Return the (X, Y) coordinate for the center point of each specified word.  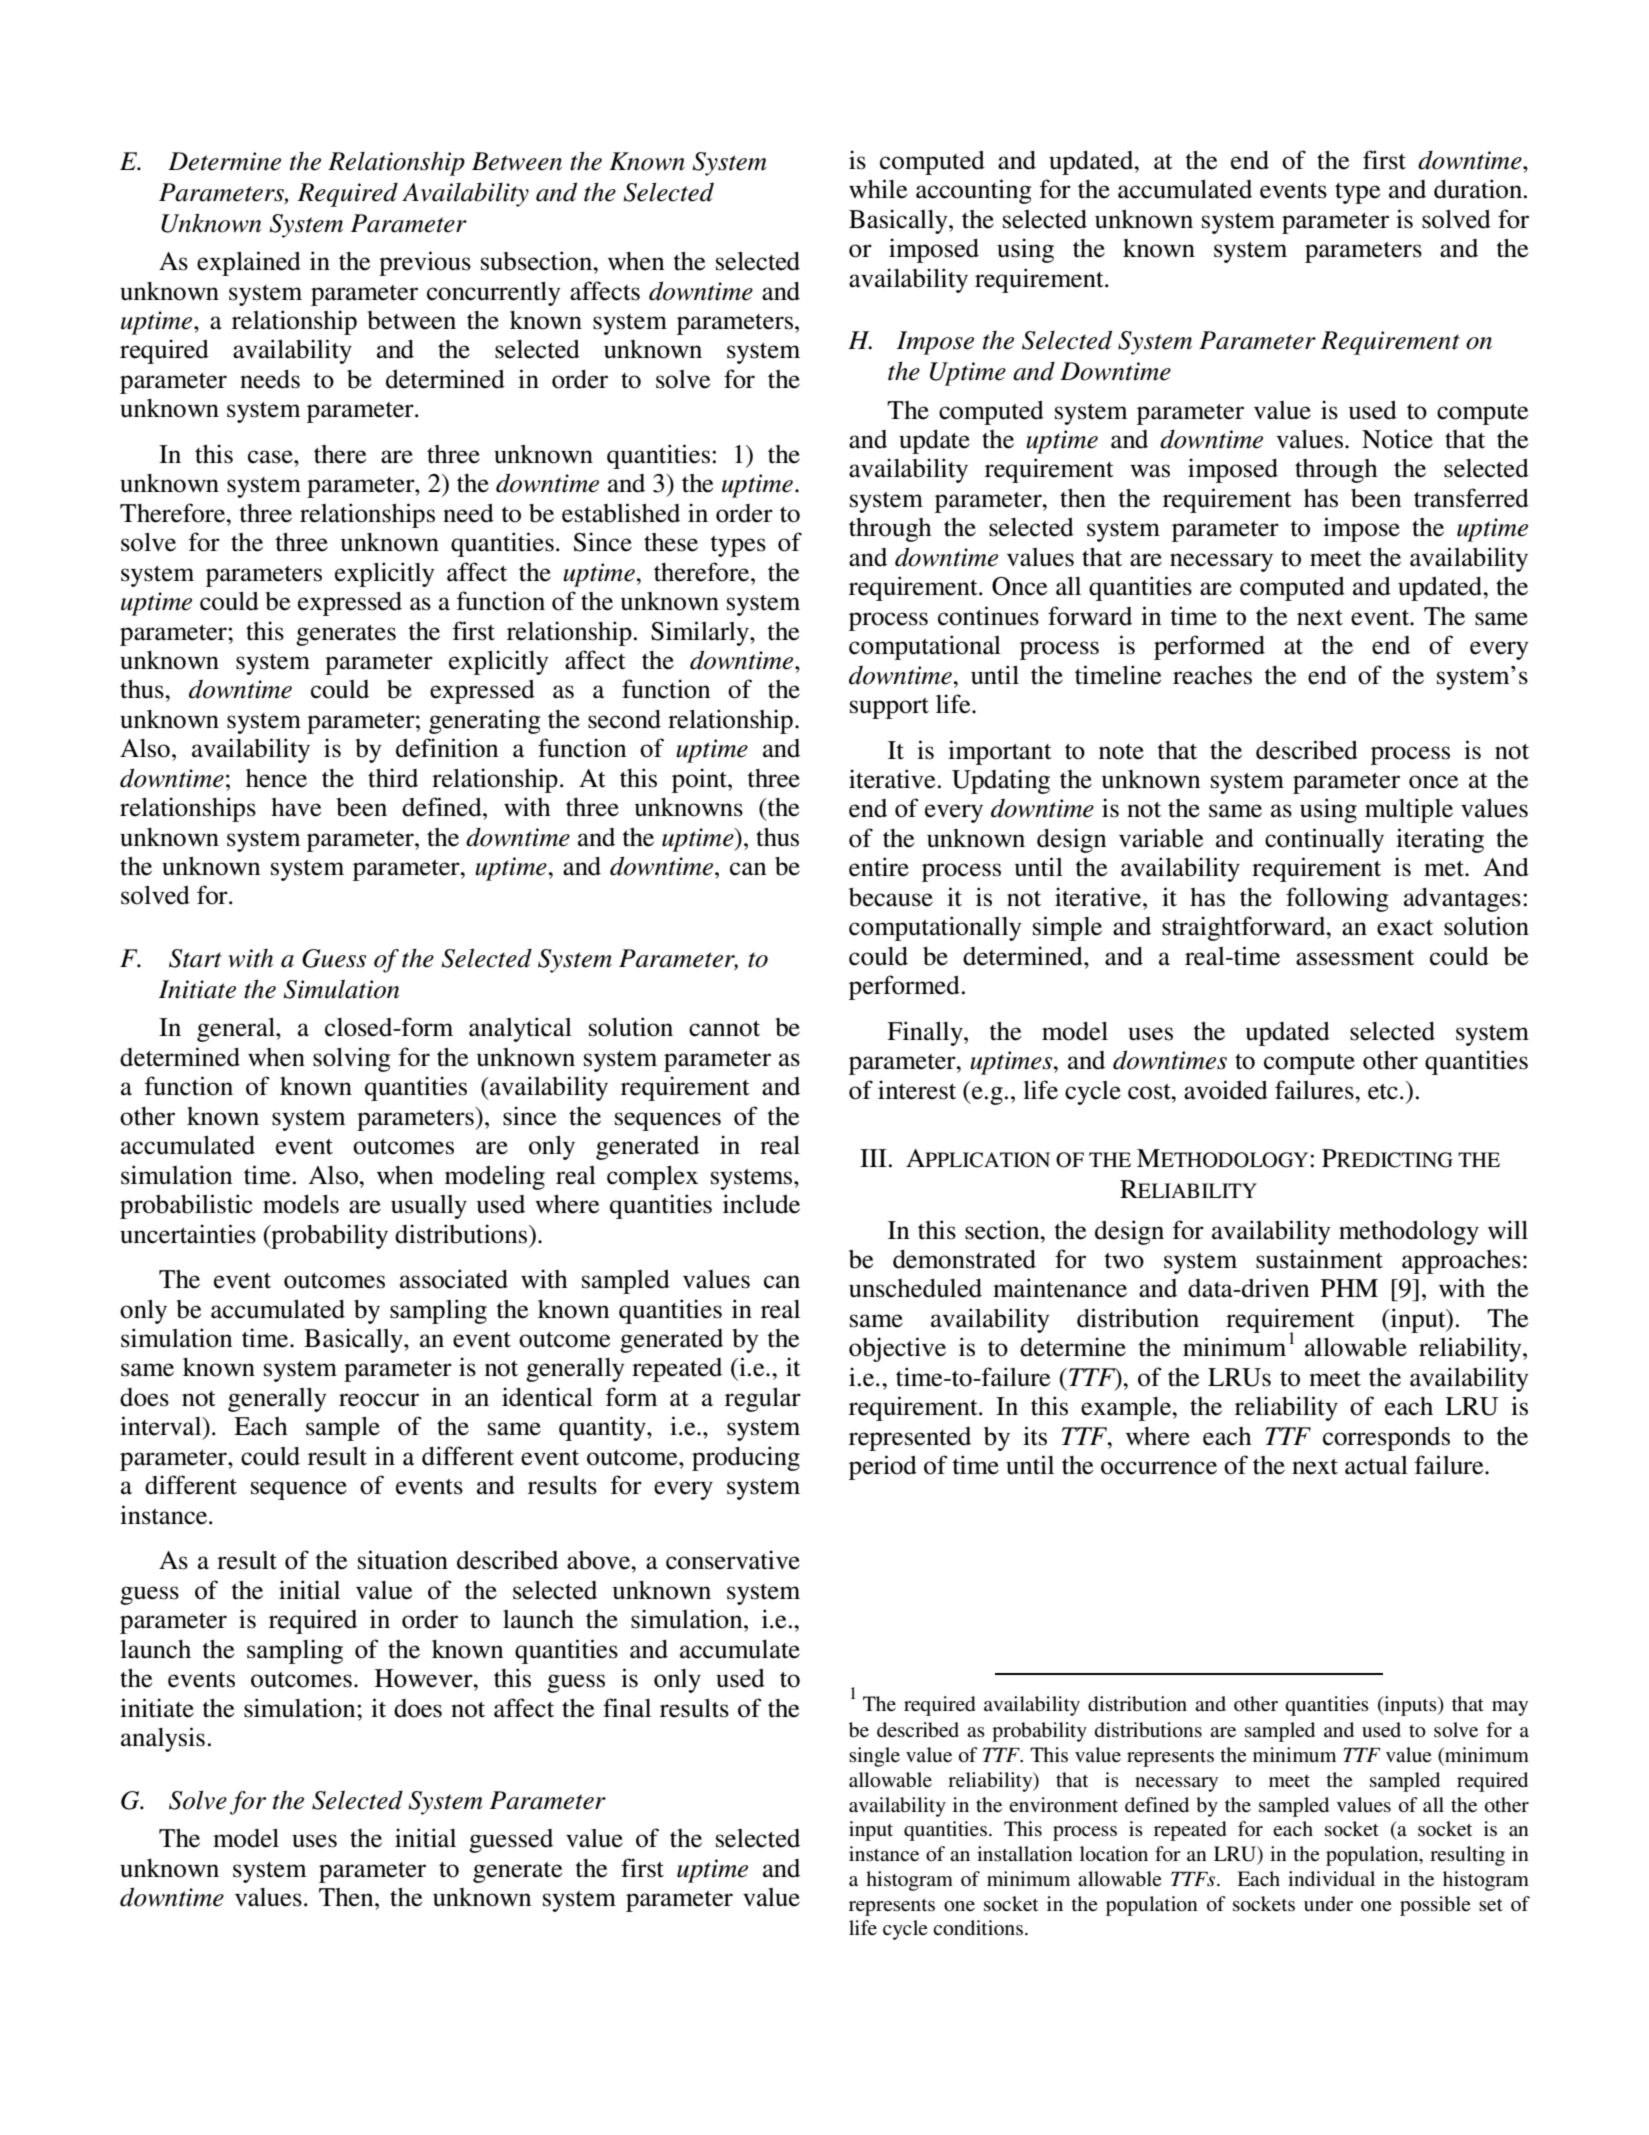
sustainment (1319, 1259)
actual (1376, 1465)
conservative (733, 1560)
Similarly (701, 633)
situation (403, 1560)
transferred (1471, 498)
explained (249, 263)
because (891, 897)
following (1337, 899)
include (761, 1204)
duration (1479, 189)
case (271, 457)
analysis (163, 1739)
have (296, 807)
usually (429, 1207)
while (878, 189)
